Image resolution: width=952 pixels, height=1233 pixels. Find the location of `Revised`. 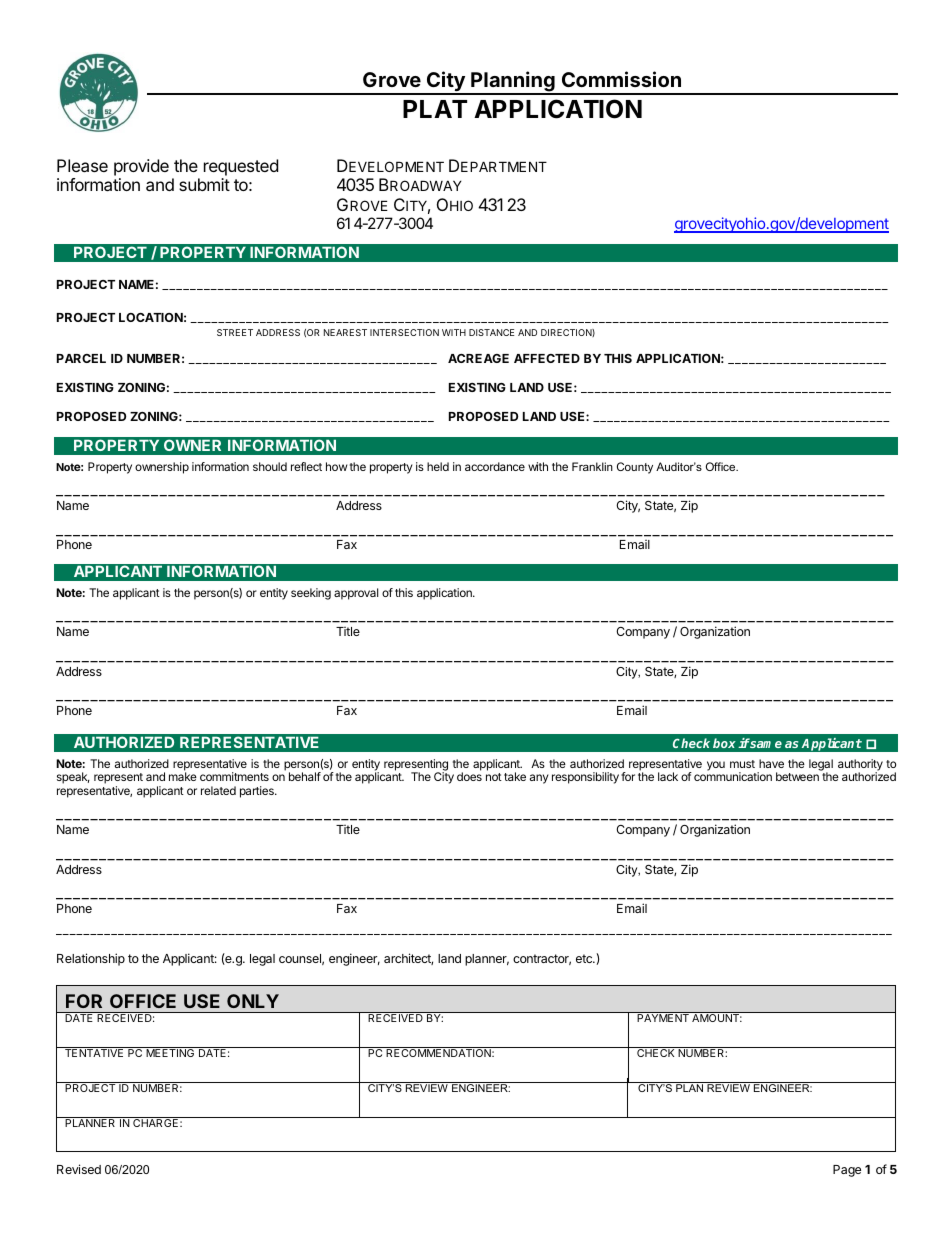

Revised is located at coordinates (79, 1169).
